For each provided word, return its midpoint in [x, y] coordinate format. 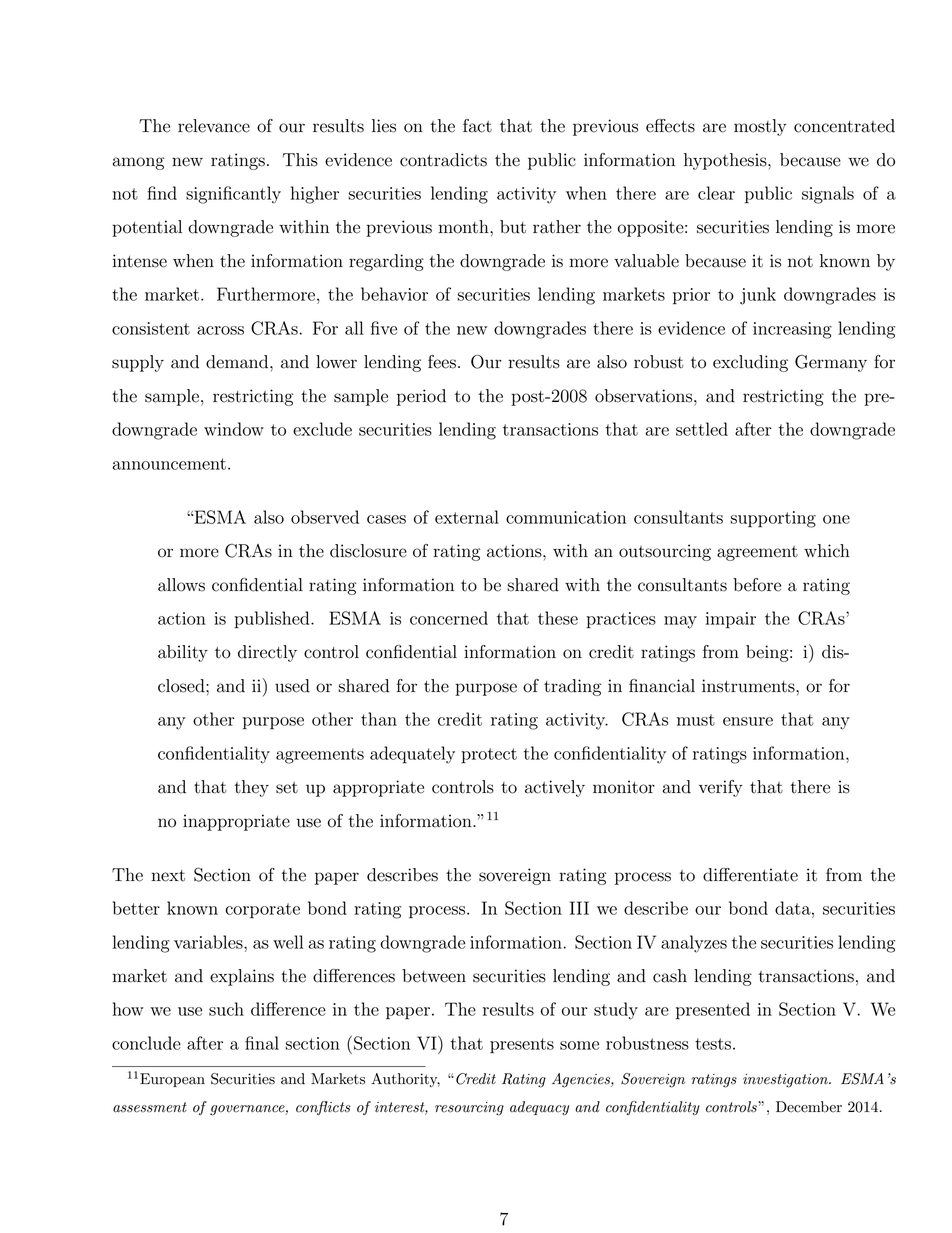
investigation [786, 1081]
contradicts [443, 160]
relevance [214, 126]
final [262, 1043]
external [467, 517]
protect [489, 756]
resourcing [469, 1109]
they [252, 788]
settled [702, 429]
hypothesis [726, 161]
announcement [169, 464]
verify [721, 788]
